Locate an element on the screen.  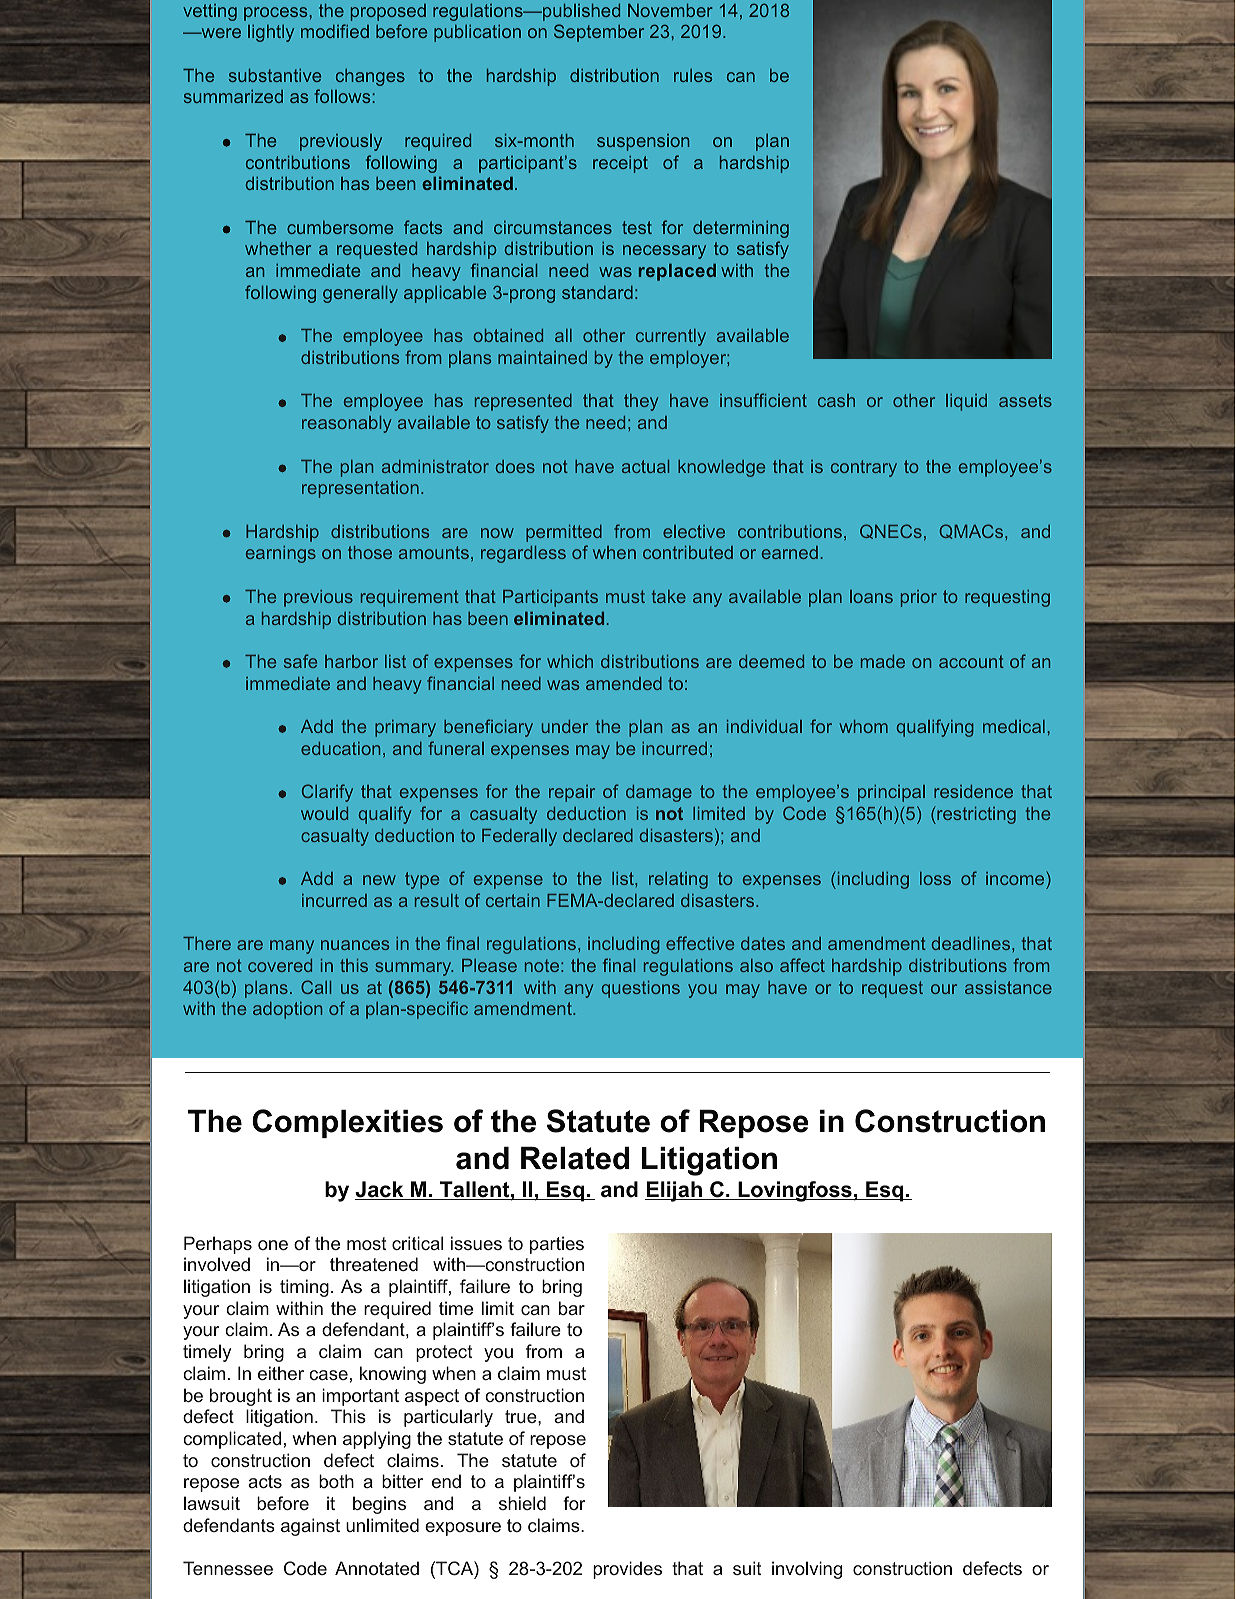
against is located at coordinates (310, 1527).
